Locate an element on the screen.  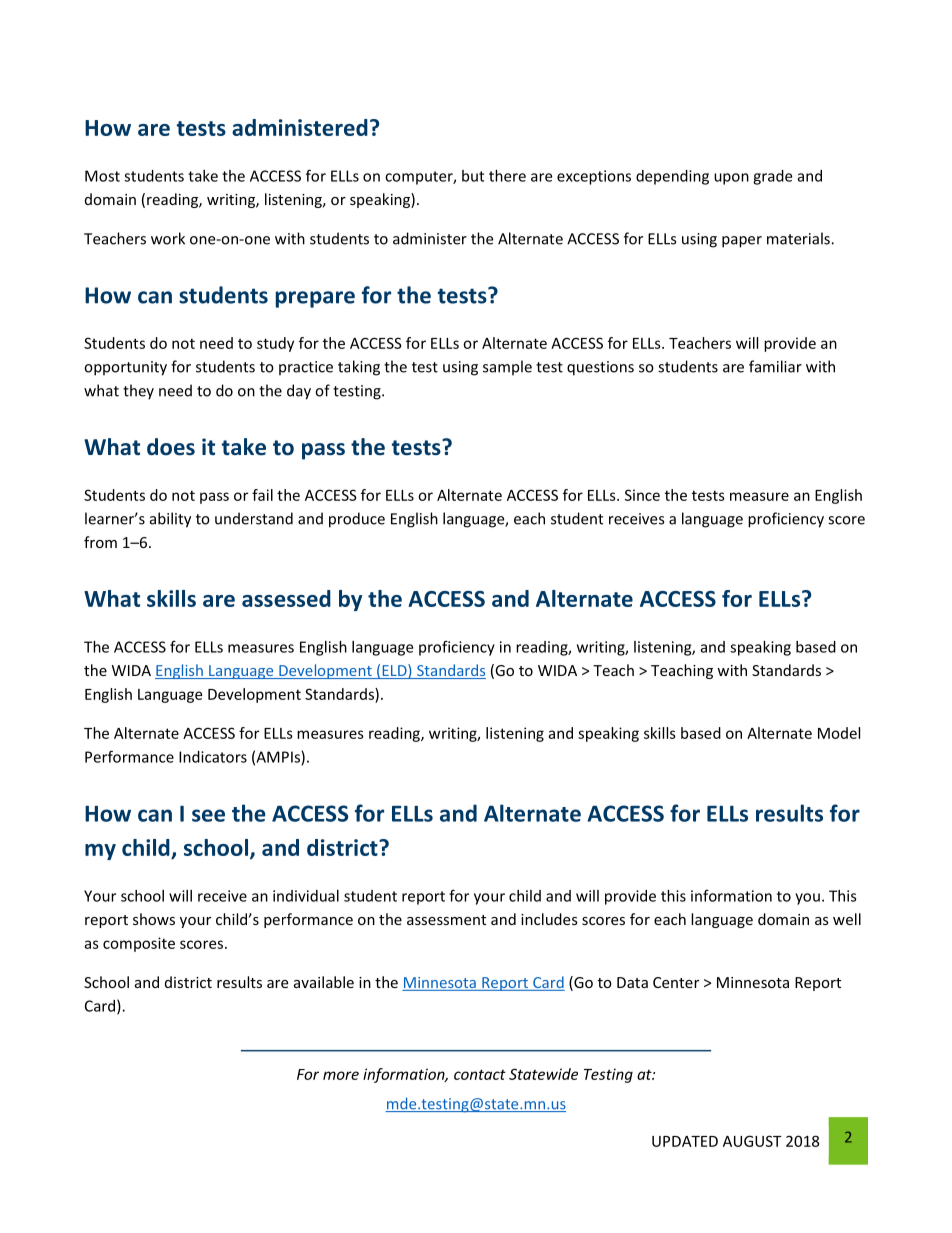
assessed is located at coordinates (286, 598).
